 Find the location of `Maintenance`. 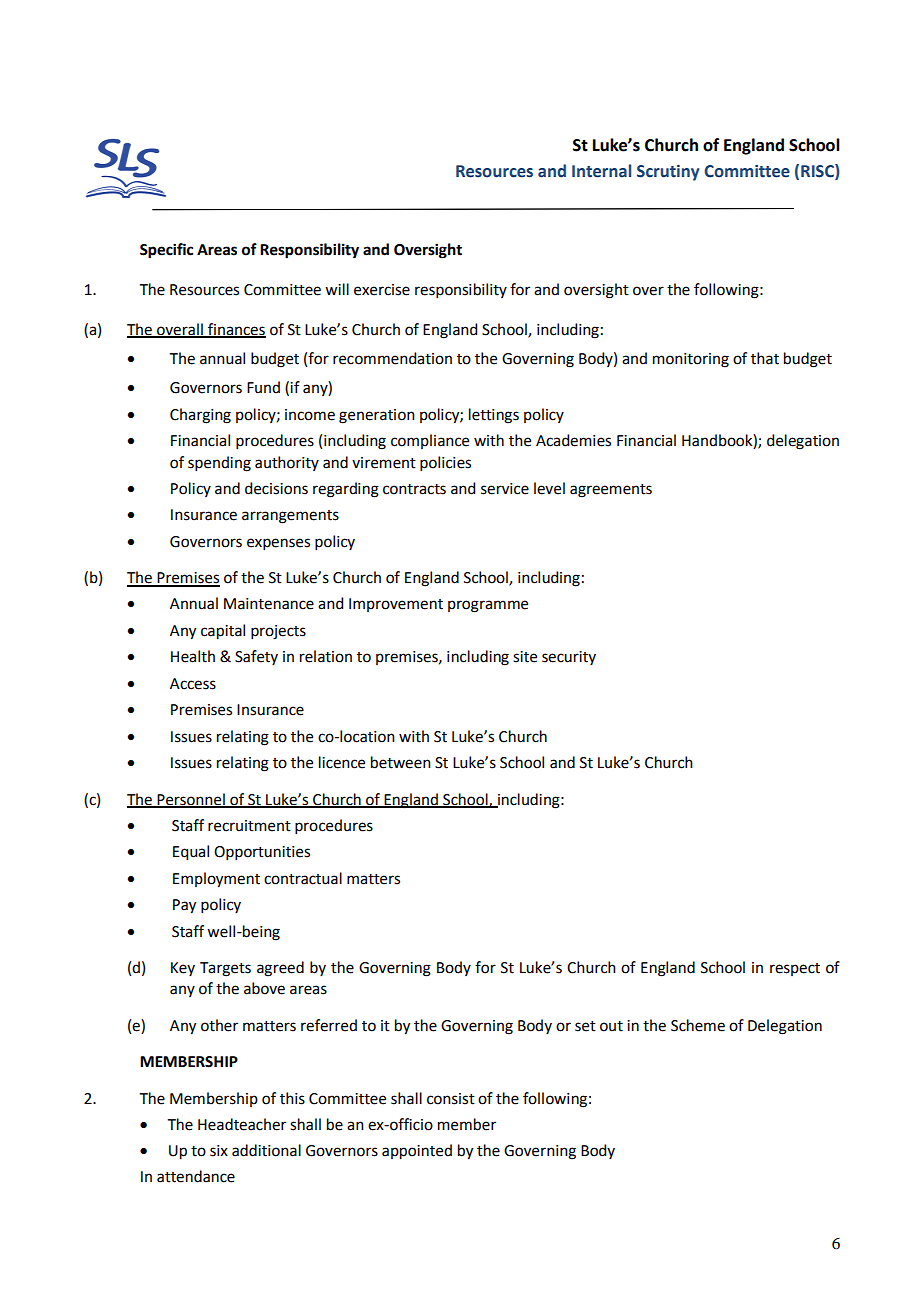

Maintenance is located at coordinates (269, 604).
